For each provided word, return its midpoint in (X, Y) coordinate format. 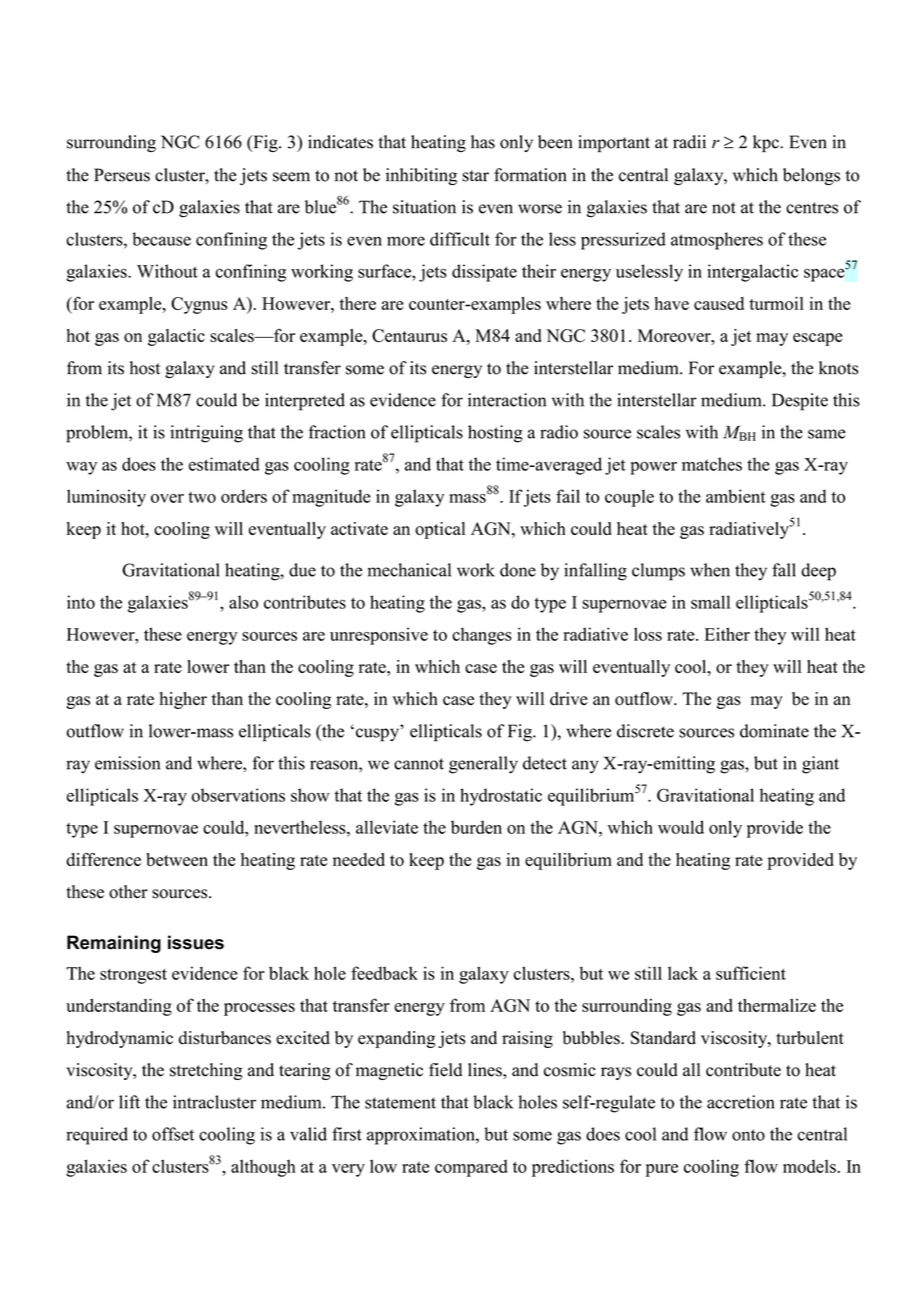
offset (173, 1134)
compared (471, 1168)
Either (727, 634)
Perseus (122, 175)
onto (748, 1135)
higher (183, 700)
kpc (767, 143)
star (475, 176)
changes (482, 636)
